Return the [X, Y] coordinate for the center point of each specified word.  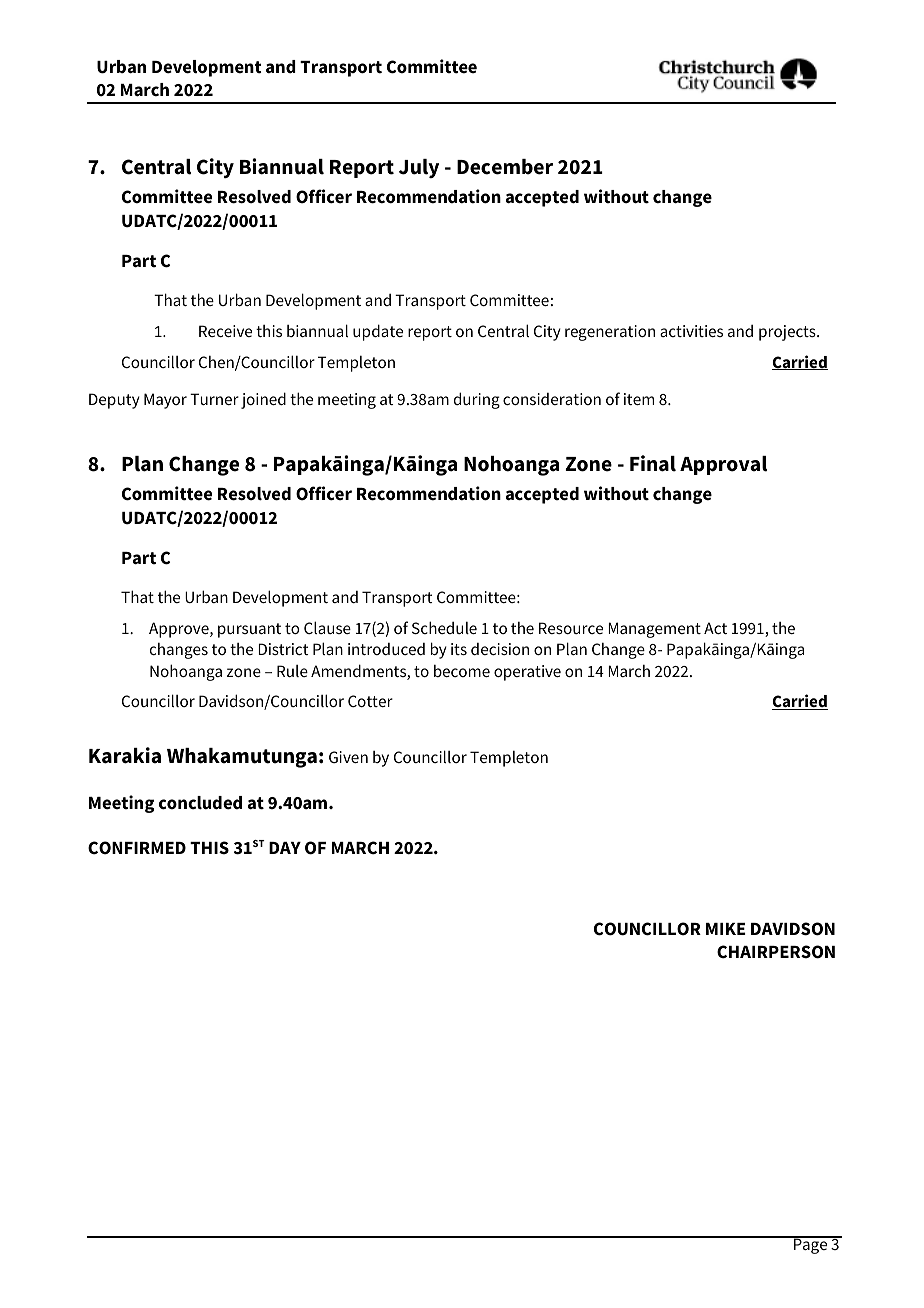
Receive [225, 331]
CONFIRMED [137, 848]
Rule [292, 671]
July [419, 168]
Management [654, 630]
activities [691, 331]
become [462, 671]
